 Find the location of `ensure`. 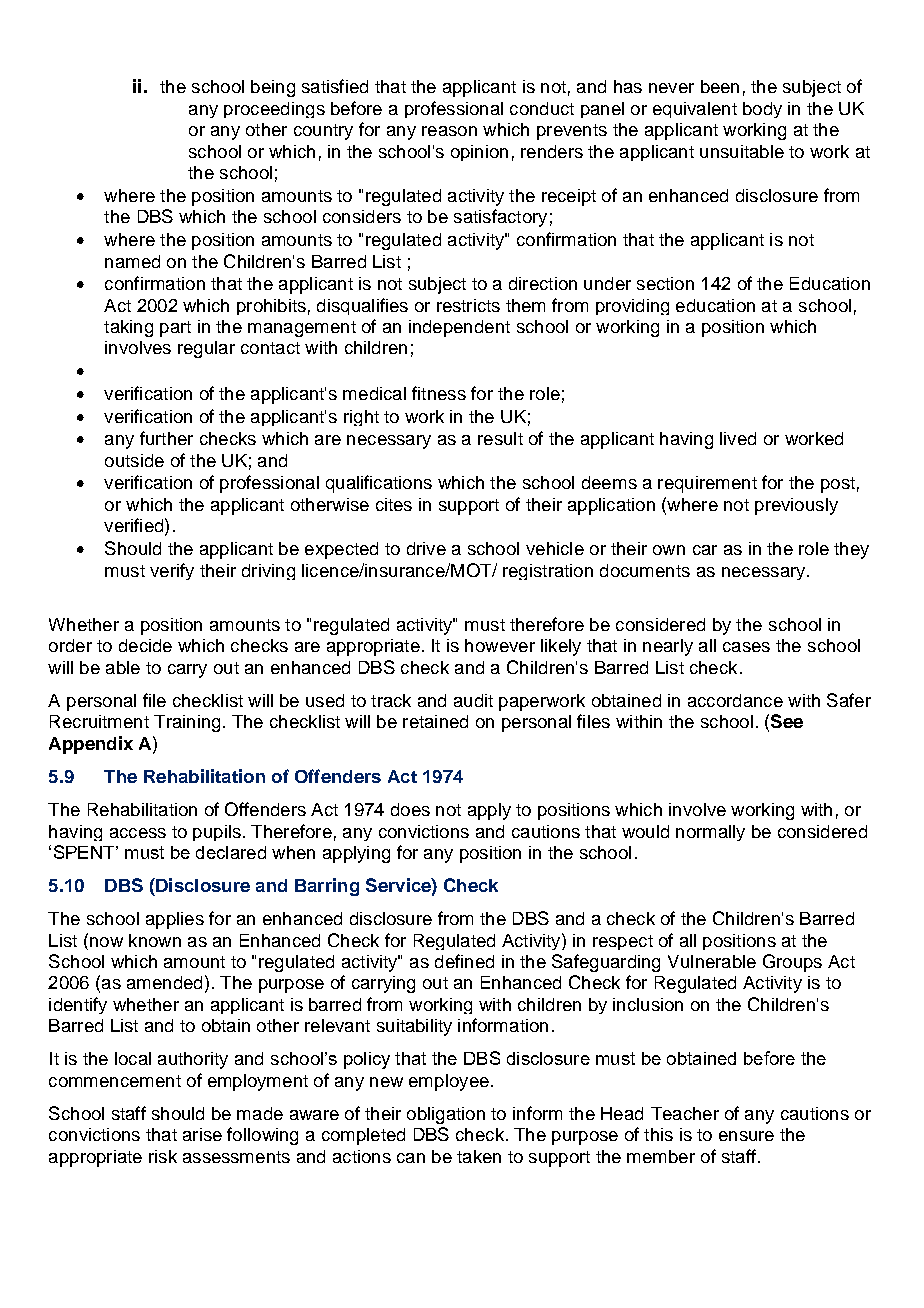

ensure is located at coordinates (746, 1136).
